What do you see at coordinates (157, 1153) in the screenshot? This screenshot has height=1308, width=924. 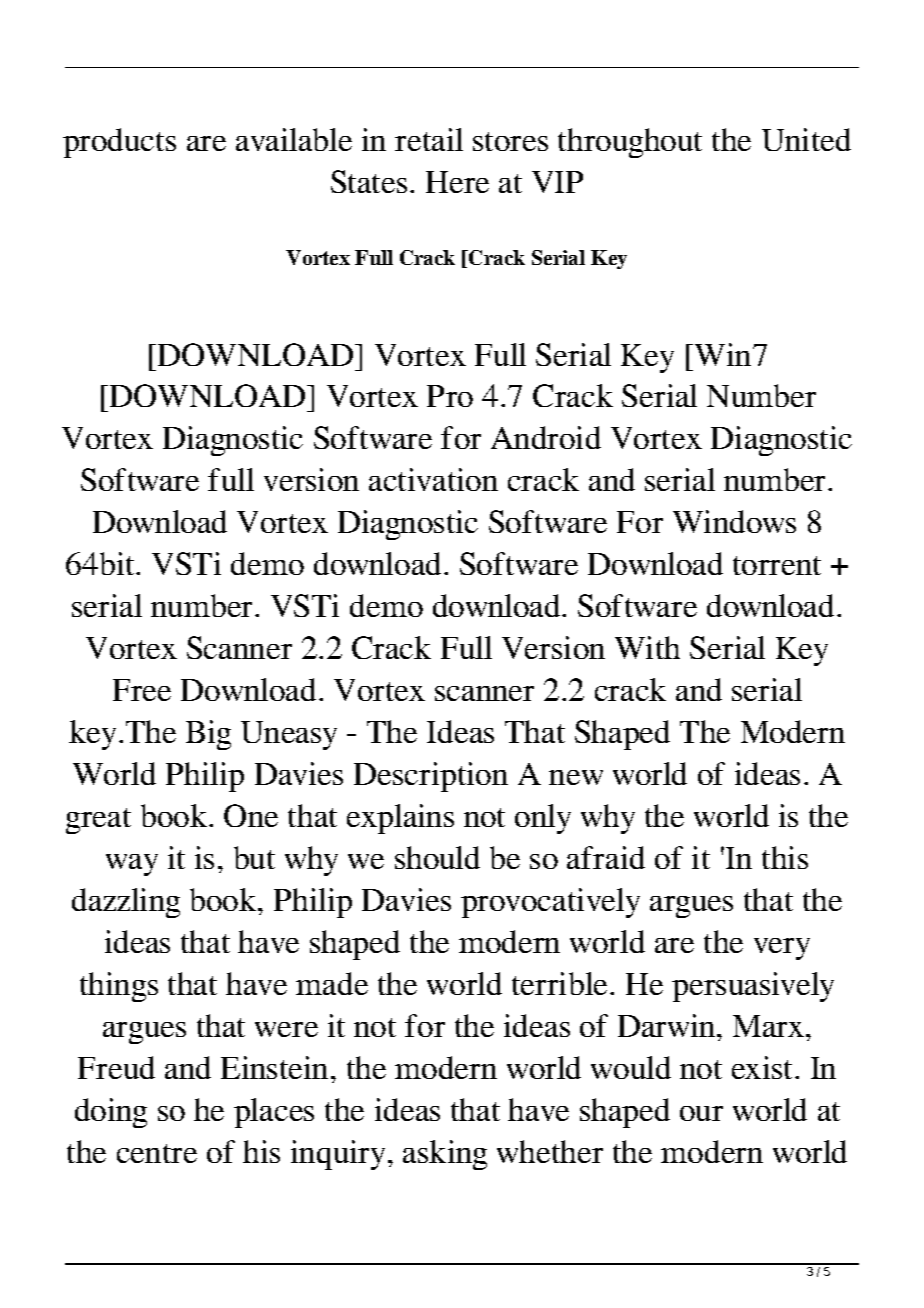 I see `centre` at bounding box center [157, 1153].
